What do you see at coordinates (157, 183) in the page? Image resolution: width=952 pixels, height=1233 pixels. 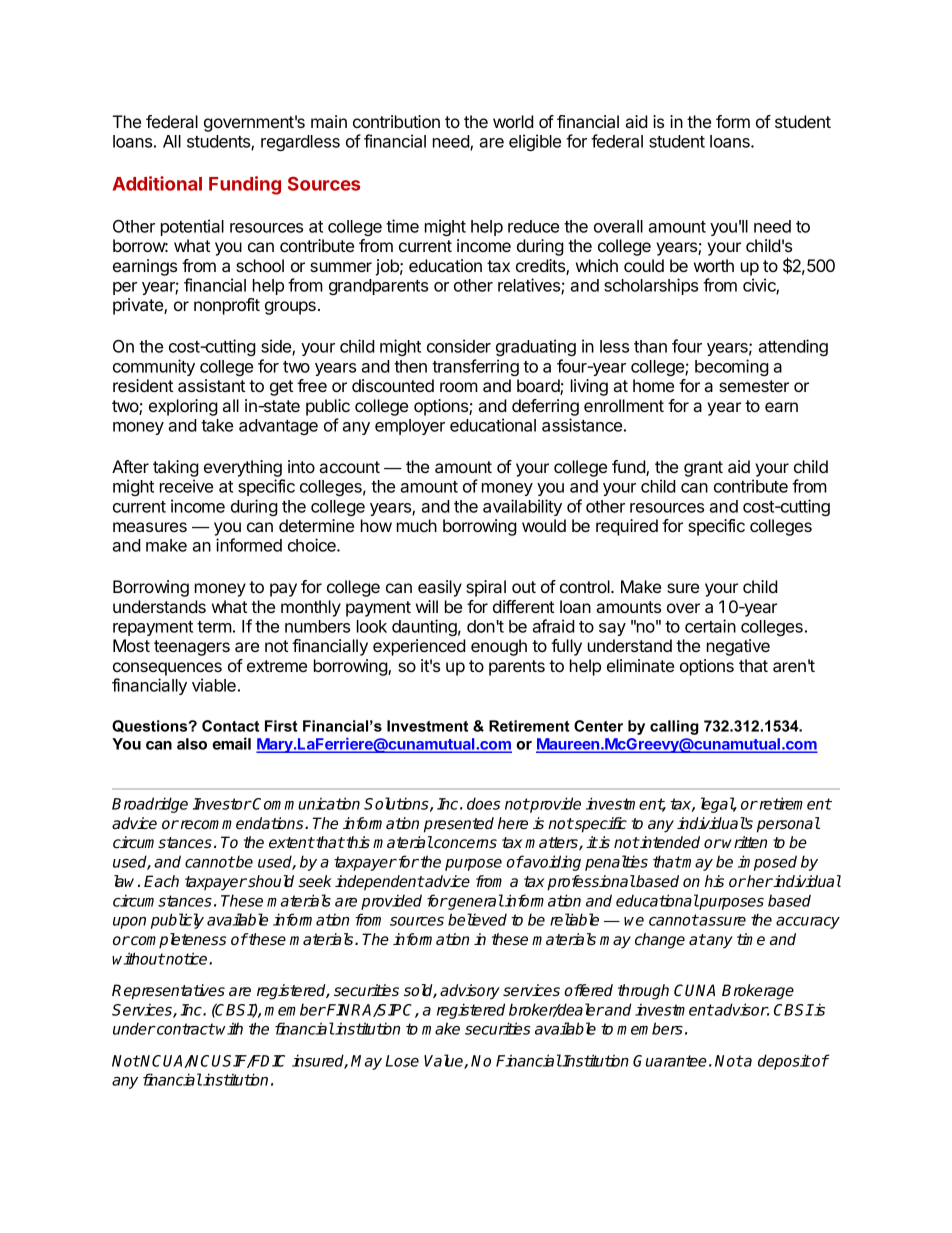 I see `Additional` at bounding box center [157, 183].
